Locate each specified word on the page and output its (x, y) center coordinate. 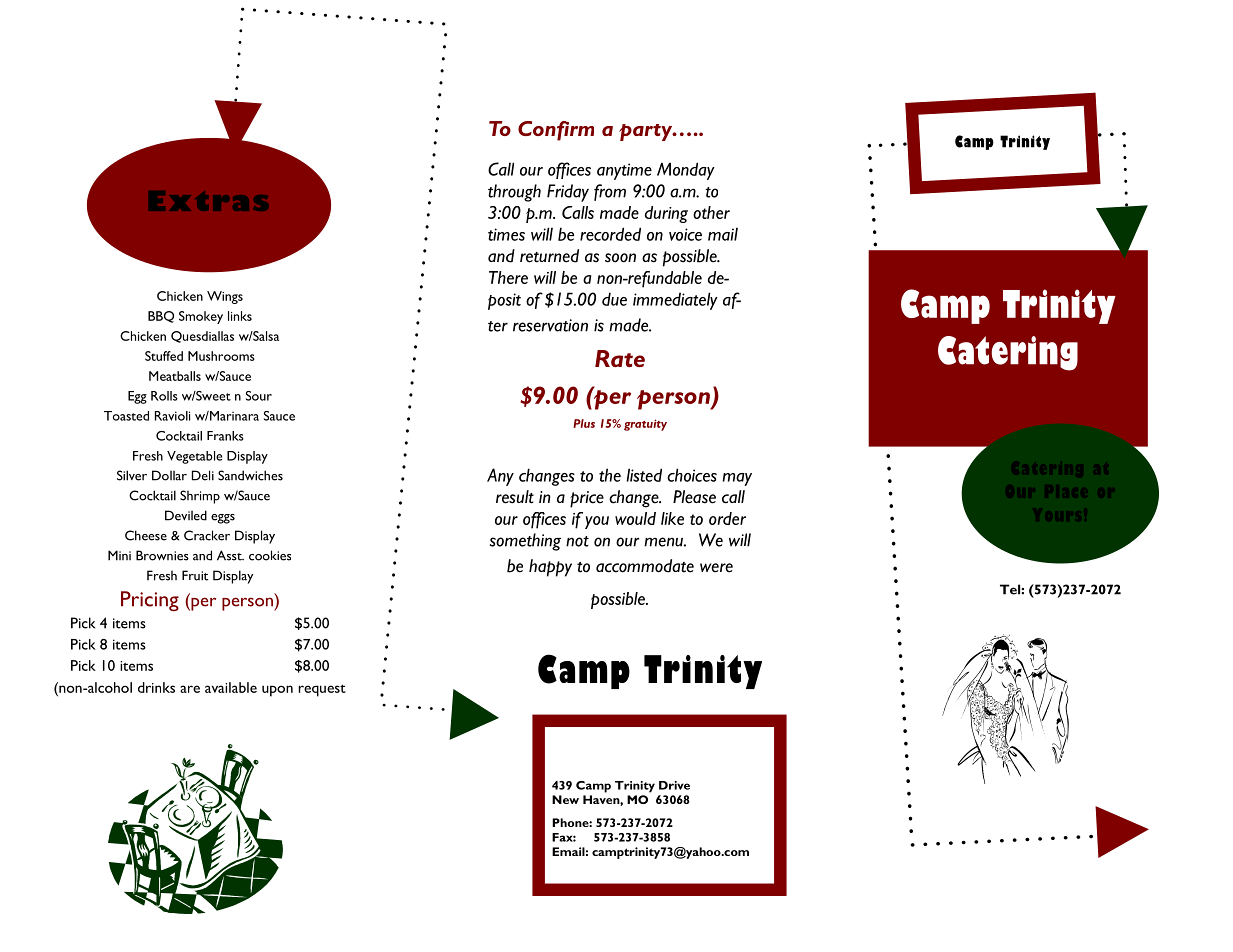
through (514, 193)
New (565, 799)
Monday (686, 171)
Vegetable (194, 457)
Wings (225, 297)
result (515, 497)
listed (644, 475)
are (190, 689)
